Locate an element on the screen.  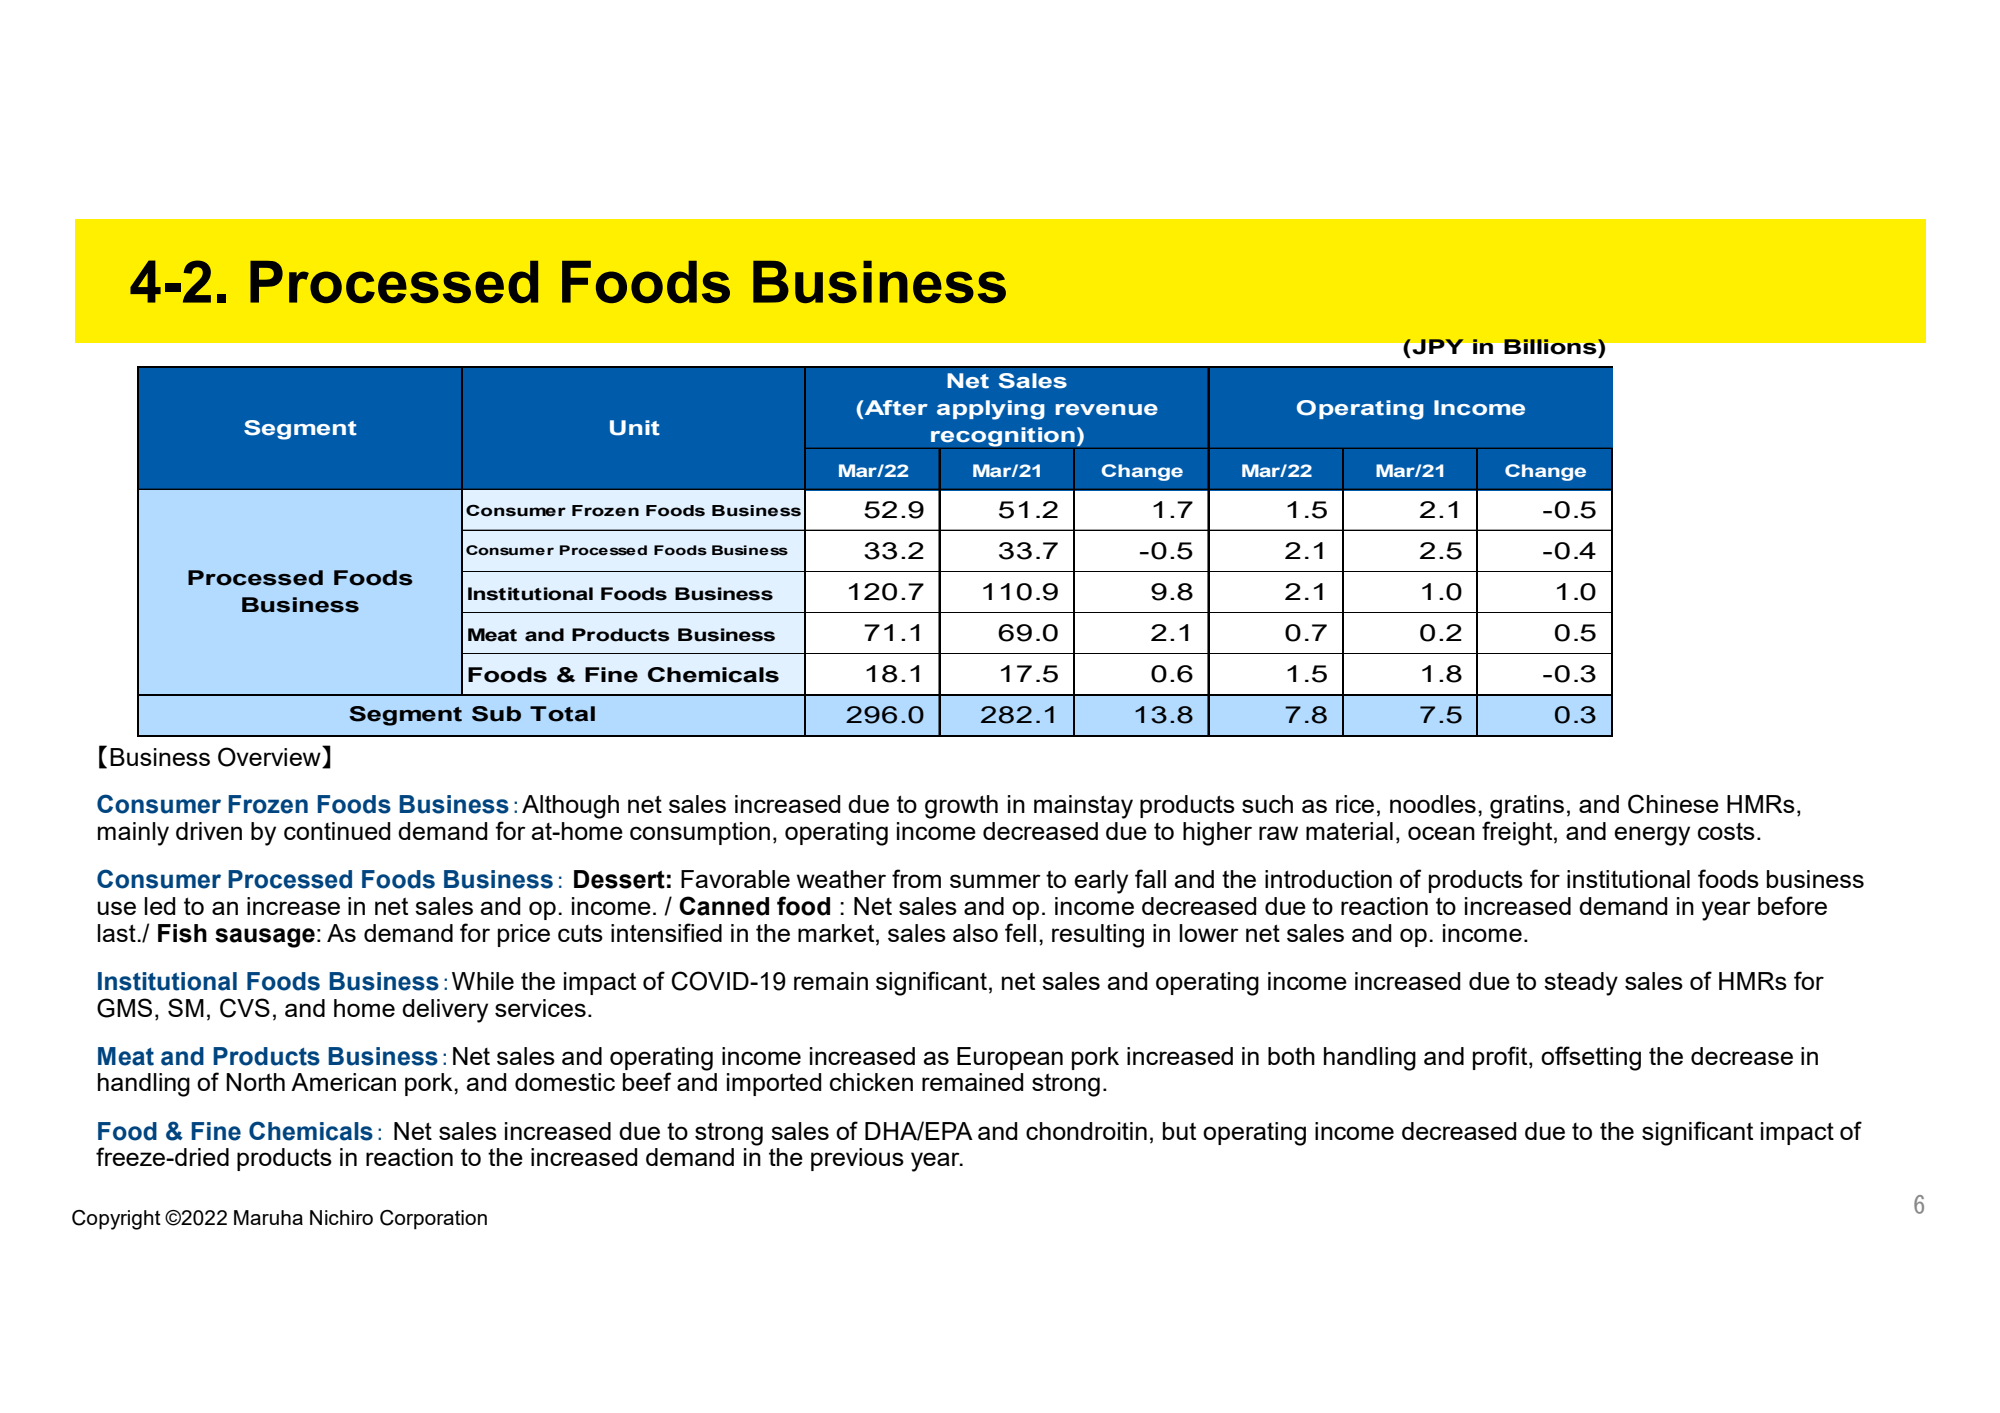
CVS is located at coordinates (245, 1008).
